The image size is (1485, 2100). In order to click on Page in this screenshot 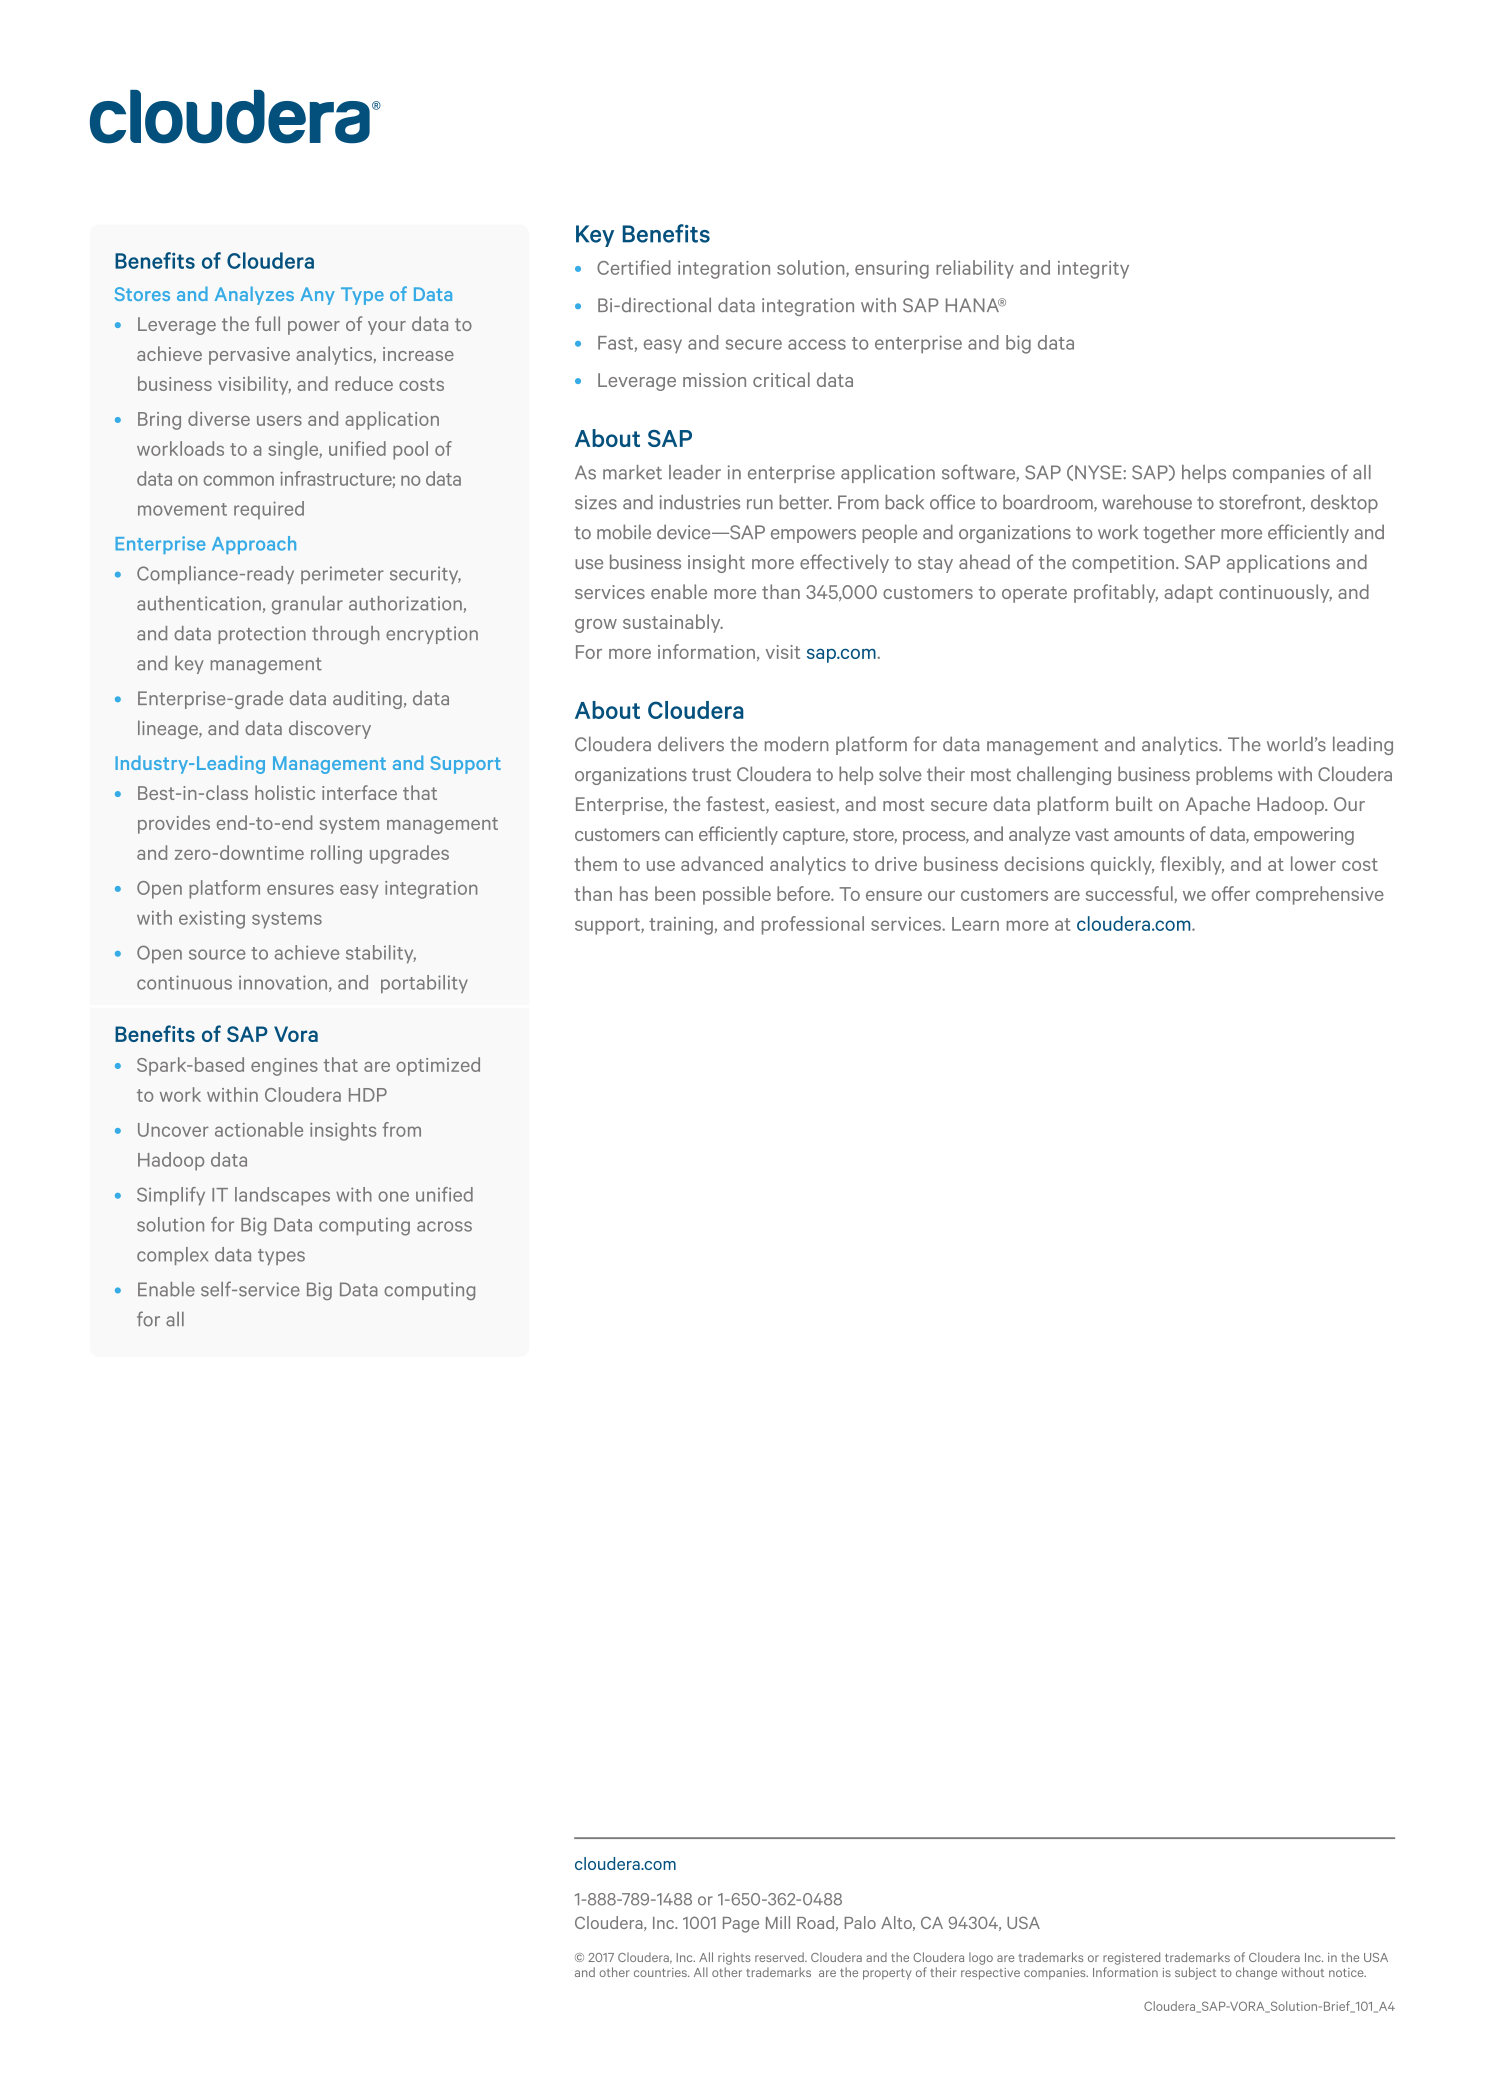, I will do `click(741, 1925)`.
